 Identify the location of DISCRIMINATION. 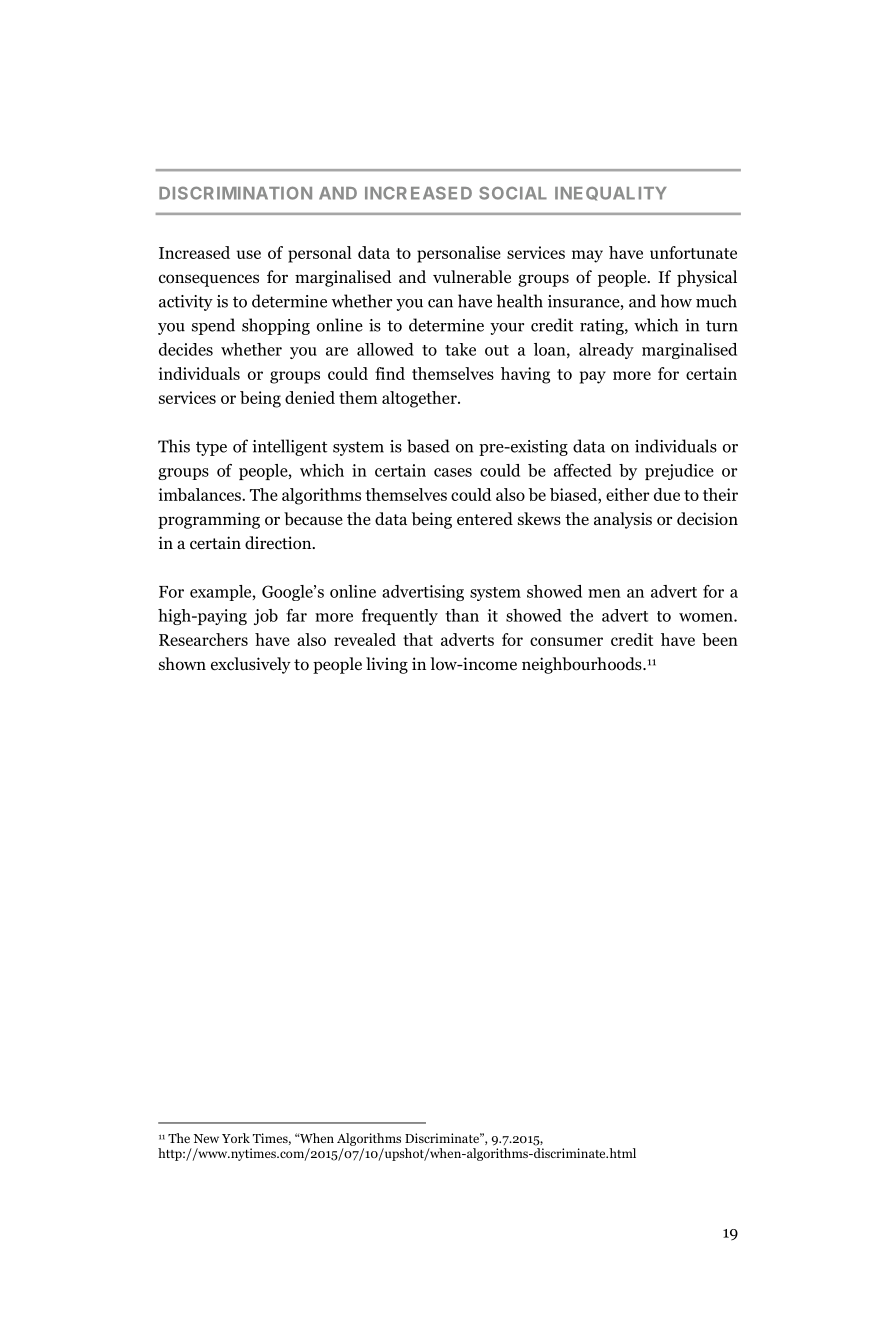
(235, 193).
